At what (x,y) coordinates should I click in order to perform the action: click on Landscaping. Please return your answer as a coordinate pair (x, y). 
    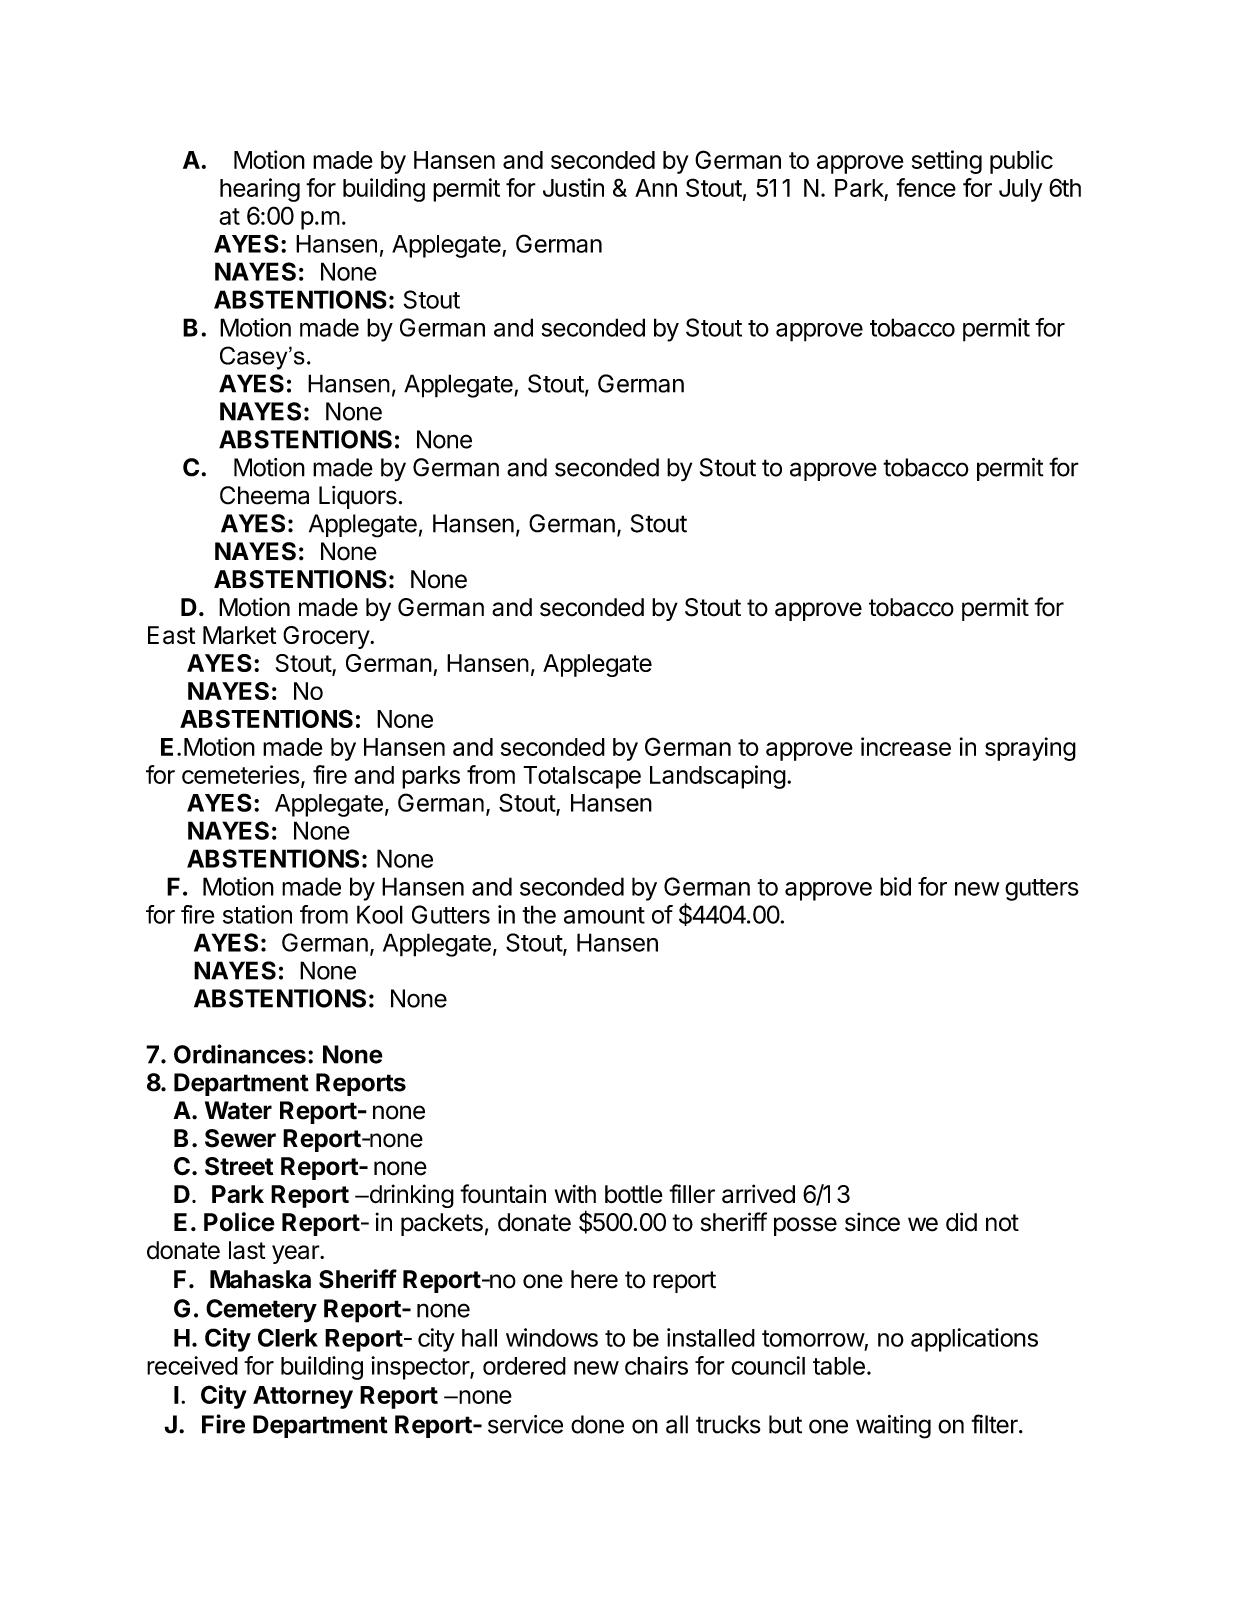
    Looking at the image, I should click on (718, 777).
